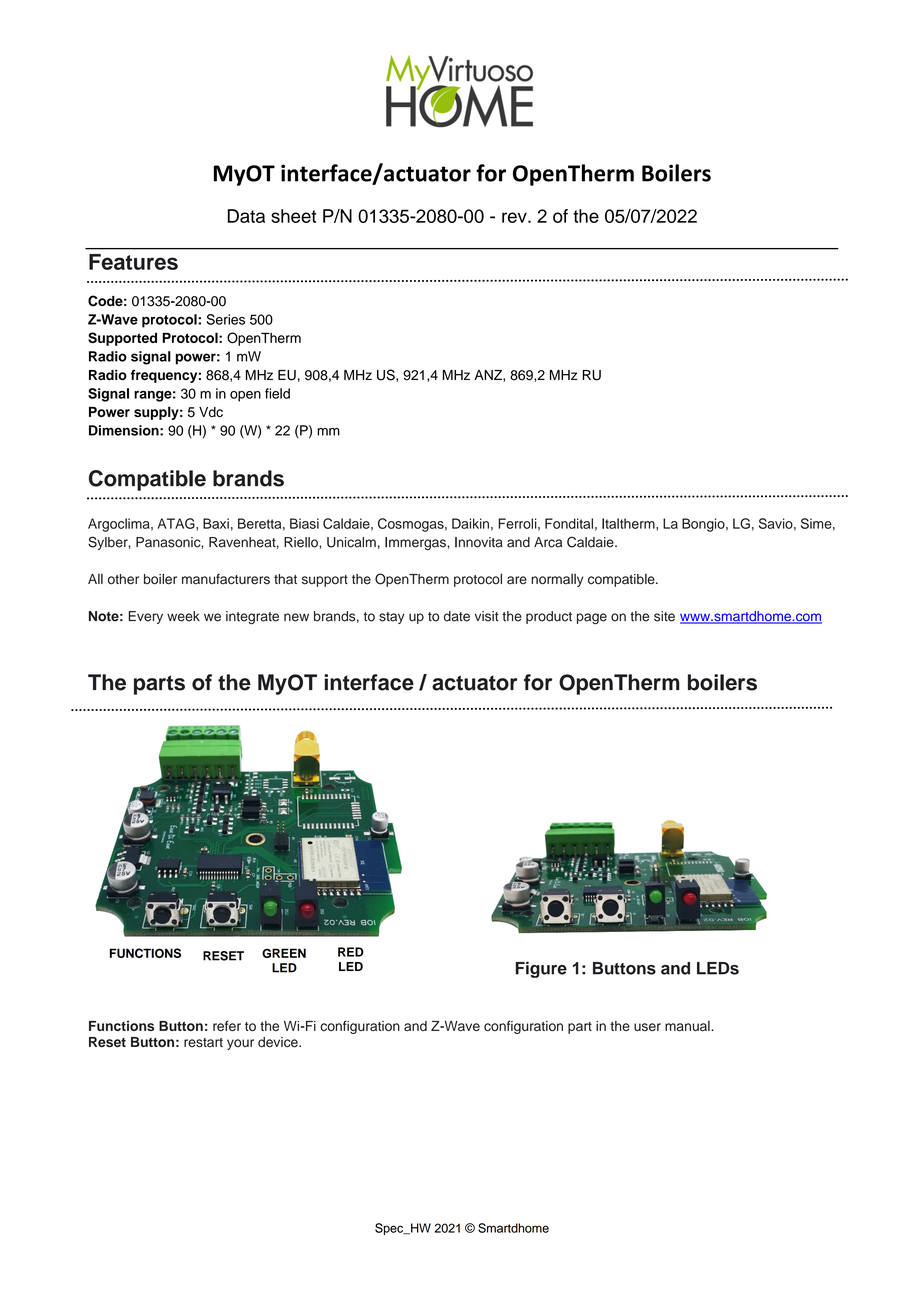 This document has width=924, height=1308. Describe the element at coordinates (203, 1043) in the document. I see `restart` at that location.
